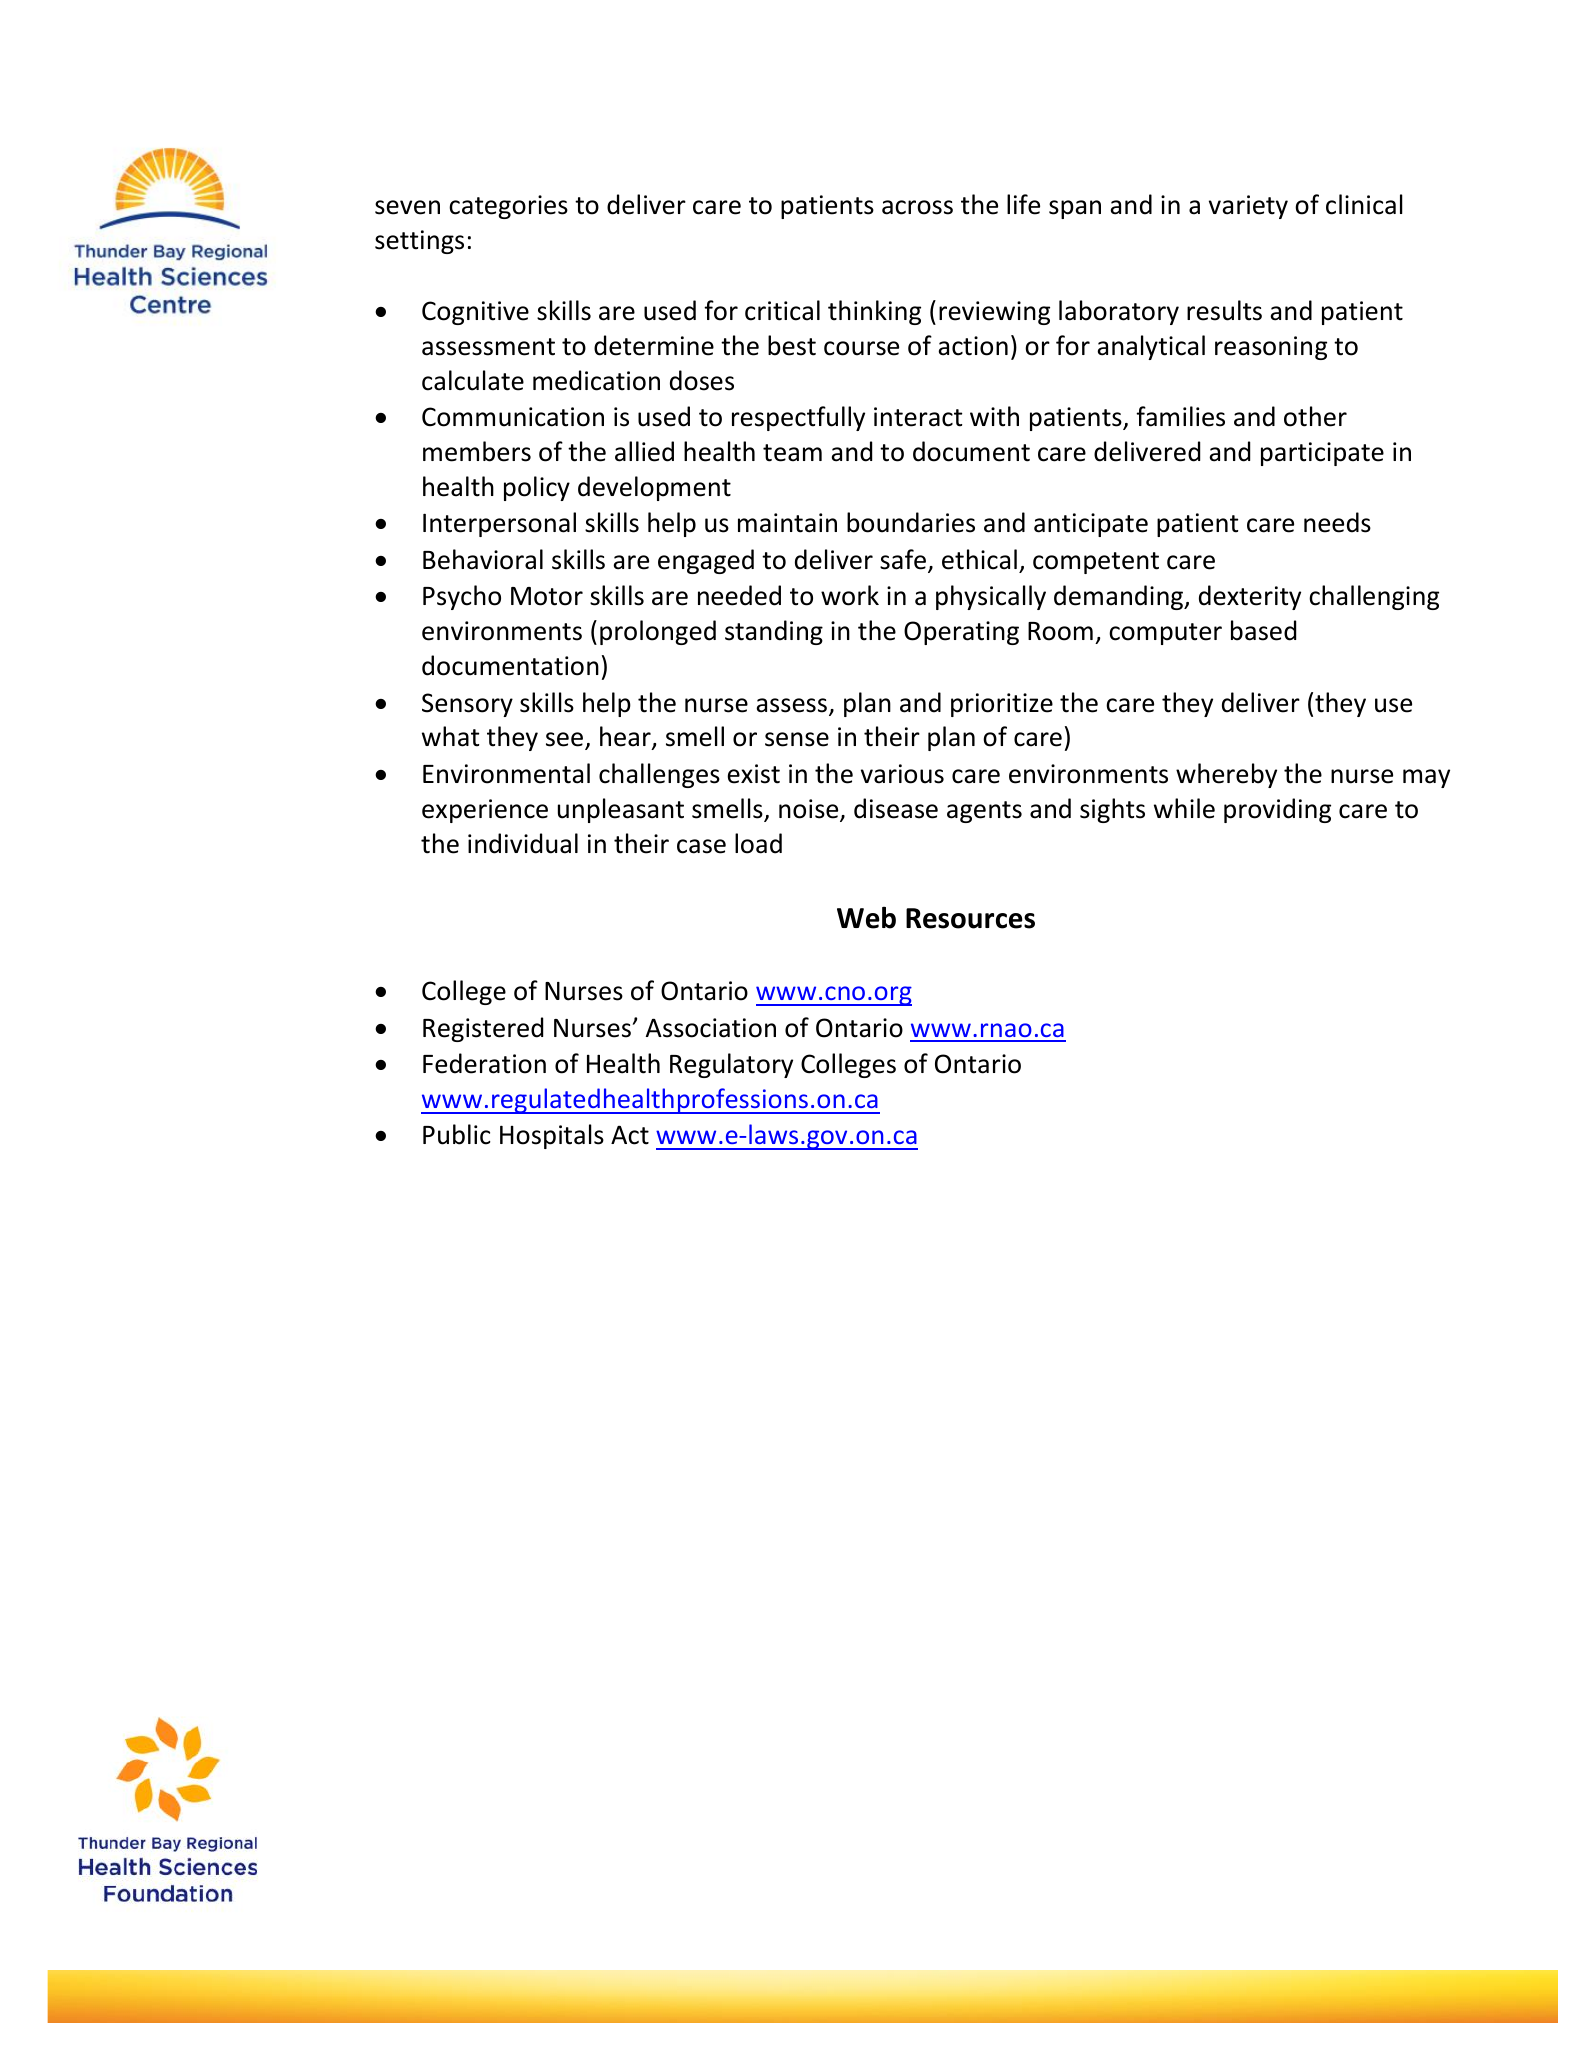 This screenshot has height=2059, width=1591. Describe the element at coordinates (1248, 207) in the screenshot. I see `variety` at that location.
